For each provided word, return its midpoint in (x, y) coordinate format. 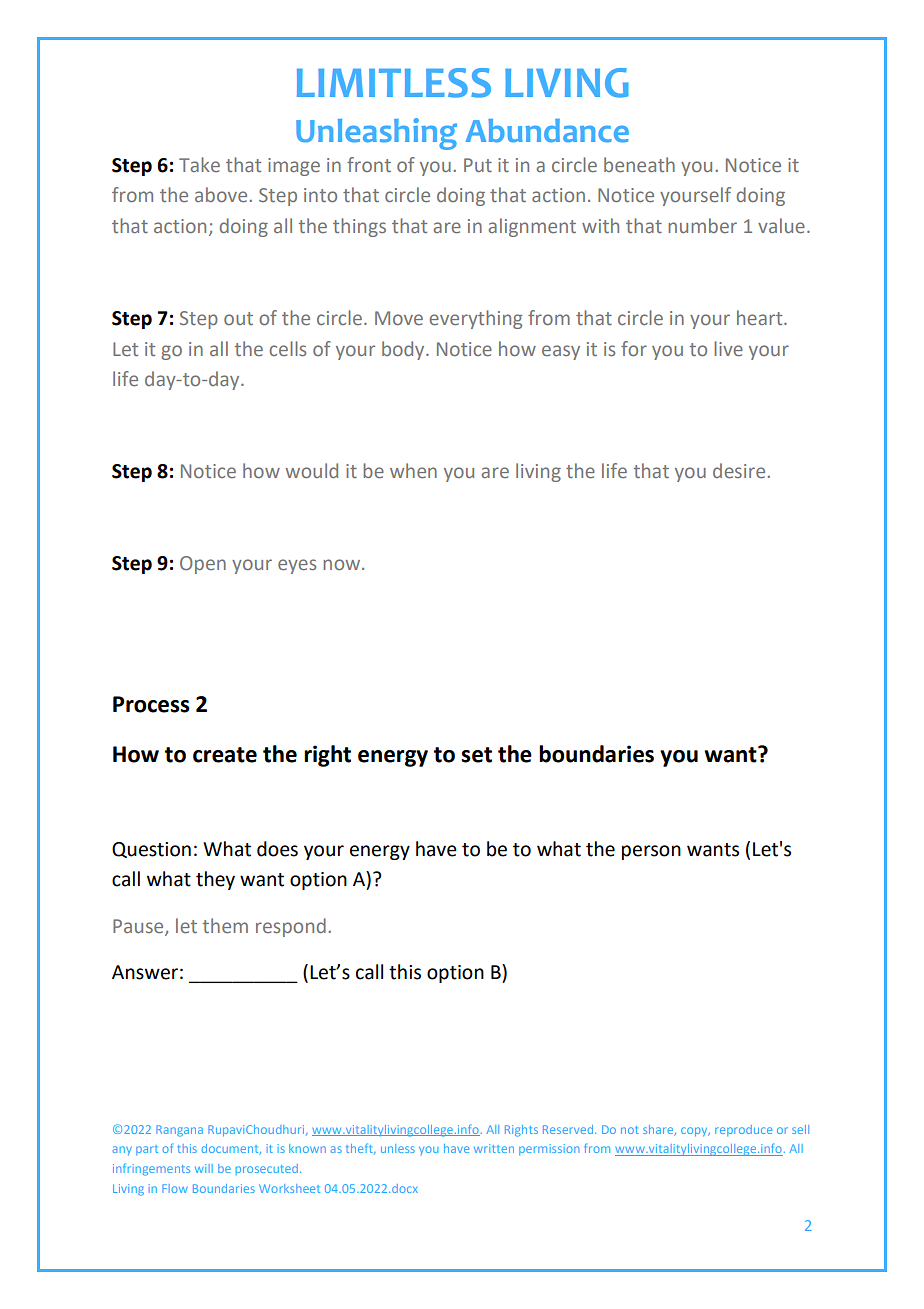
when (413, 470)
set (476, 755)
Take (199, 164)
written (494, 1148)
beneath (639, 164)
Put (478, 165)
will (204, 1168)
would (311, 470)
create (225, 755)
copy (695, 1132)
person (651, 852)
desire (740, 470)
